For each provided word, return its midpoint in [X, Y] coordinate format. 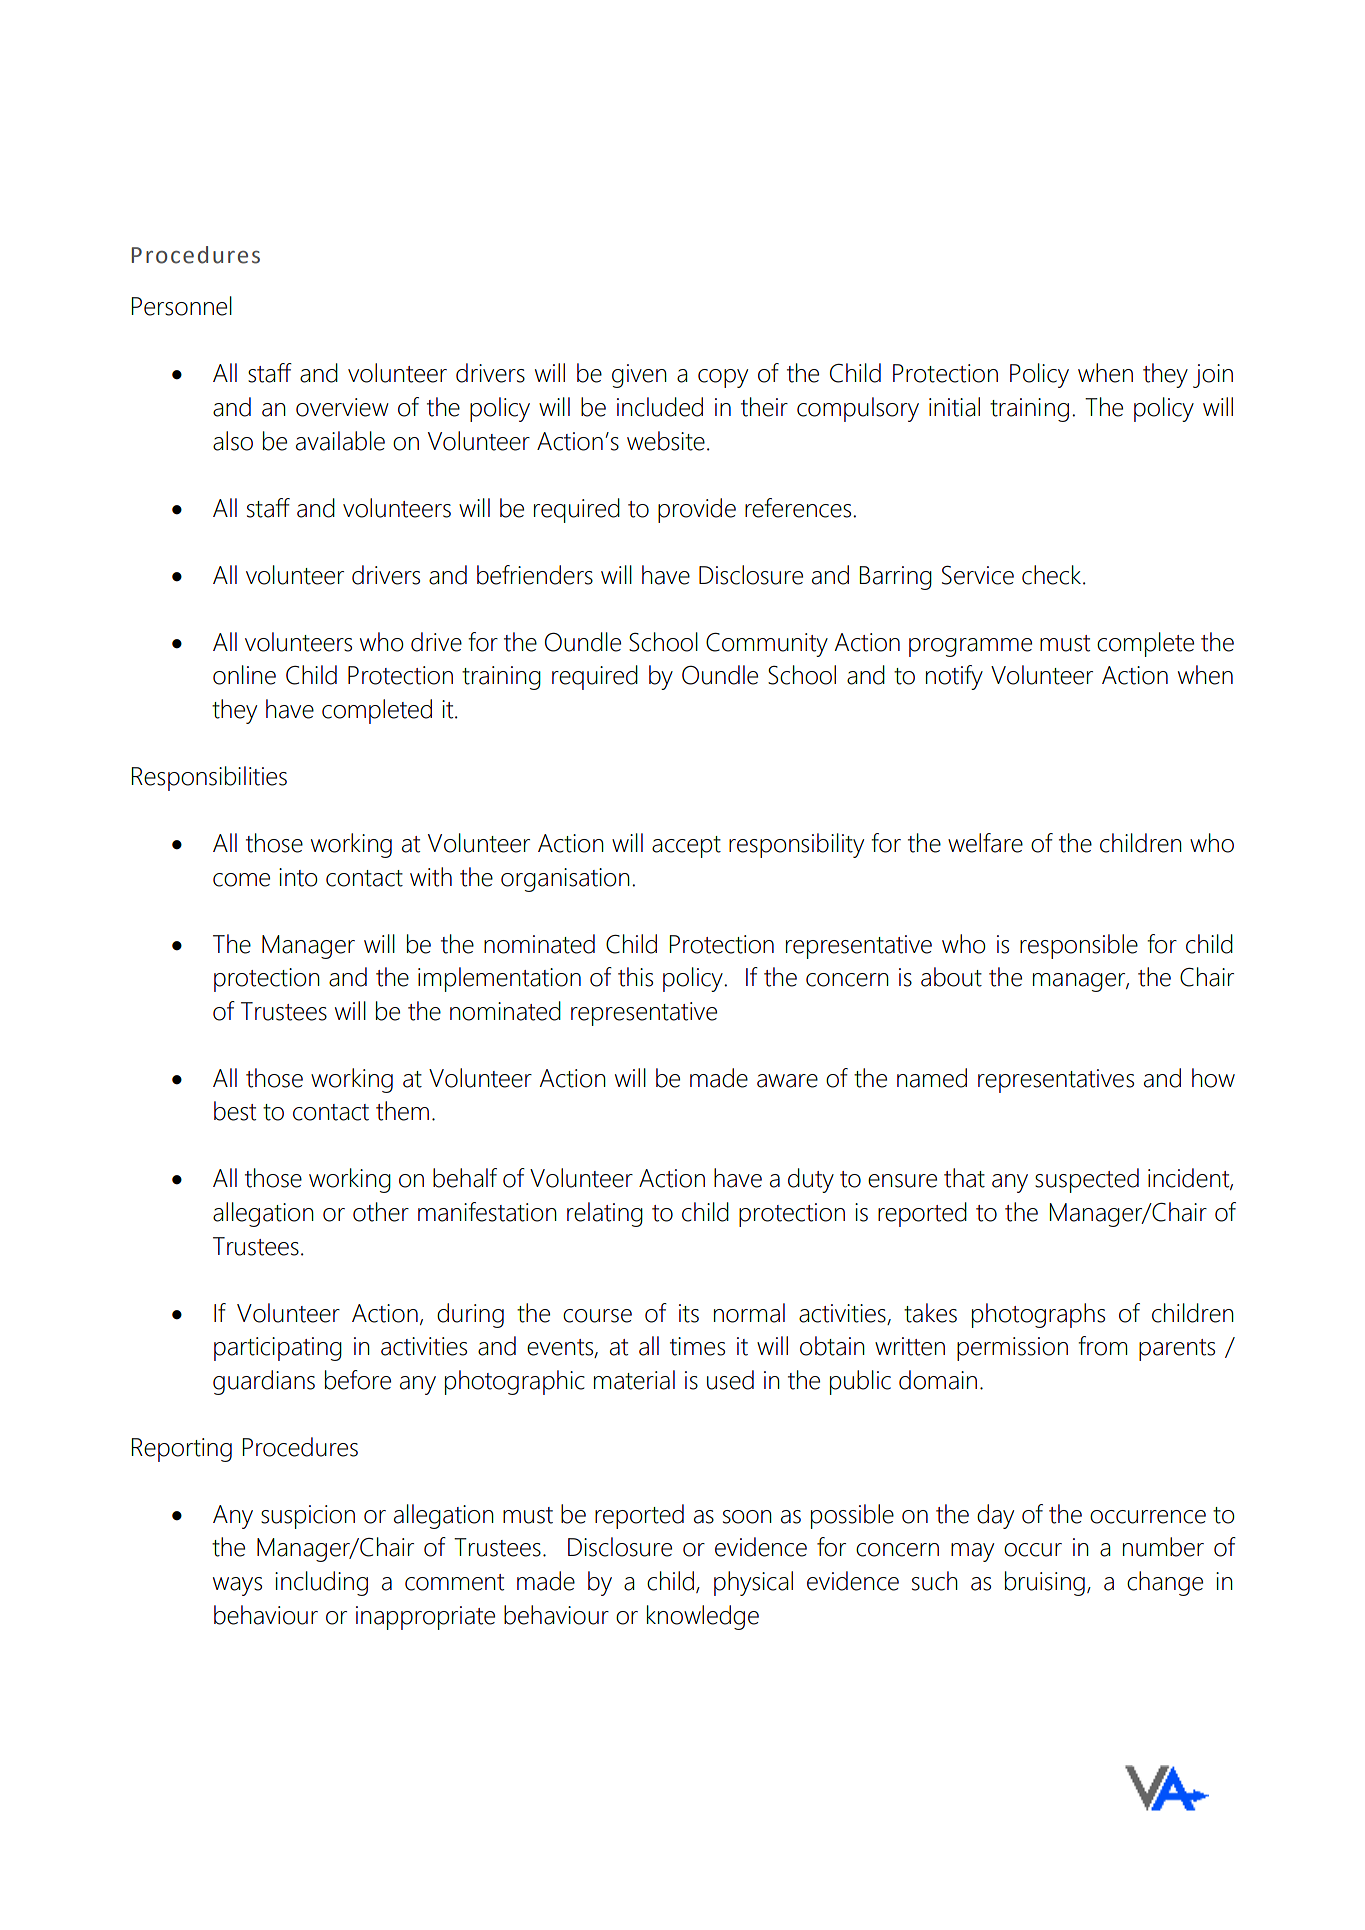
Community [767, 645]
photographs [1038, 1315]
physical [753, 1583]
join [1213, 376]
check [1053, 575]
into [298, 877]
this [635, 977]
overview [342, 407]
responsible [1079, 946]
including [321, 1583]
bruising [1045, 1583]
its [689, 1313]
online [244, 675]
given [639, 376]
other [381, 1212]
